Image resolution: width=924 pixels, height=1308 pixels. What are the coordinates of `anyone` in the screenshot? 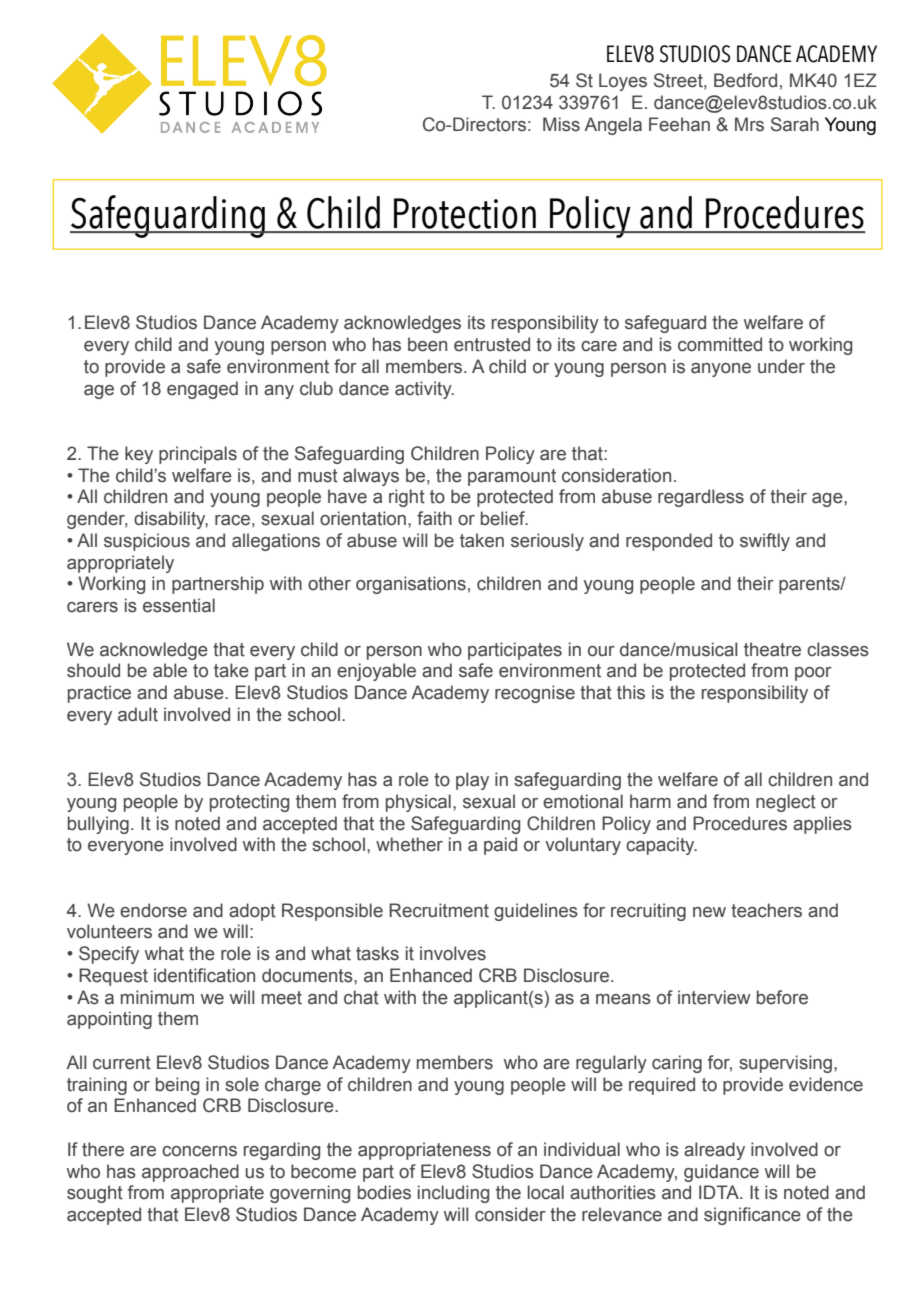 It's located at (721, 370).
